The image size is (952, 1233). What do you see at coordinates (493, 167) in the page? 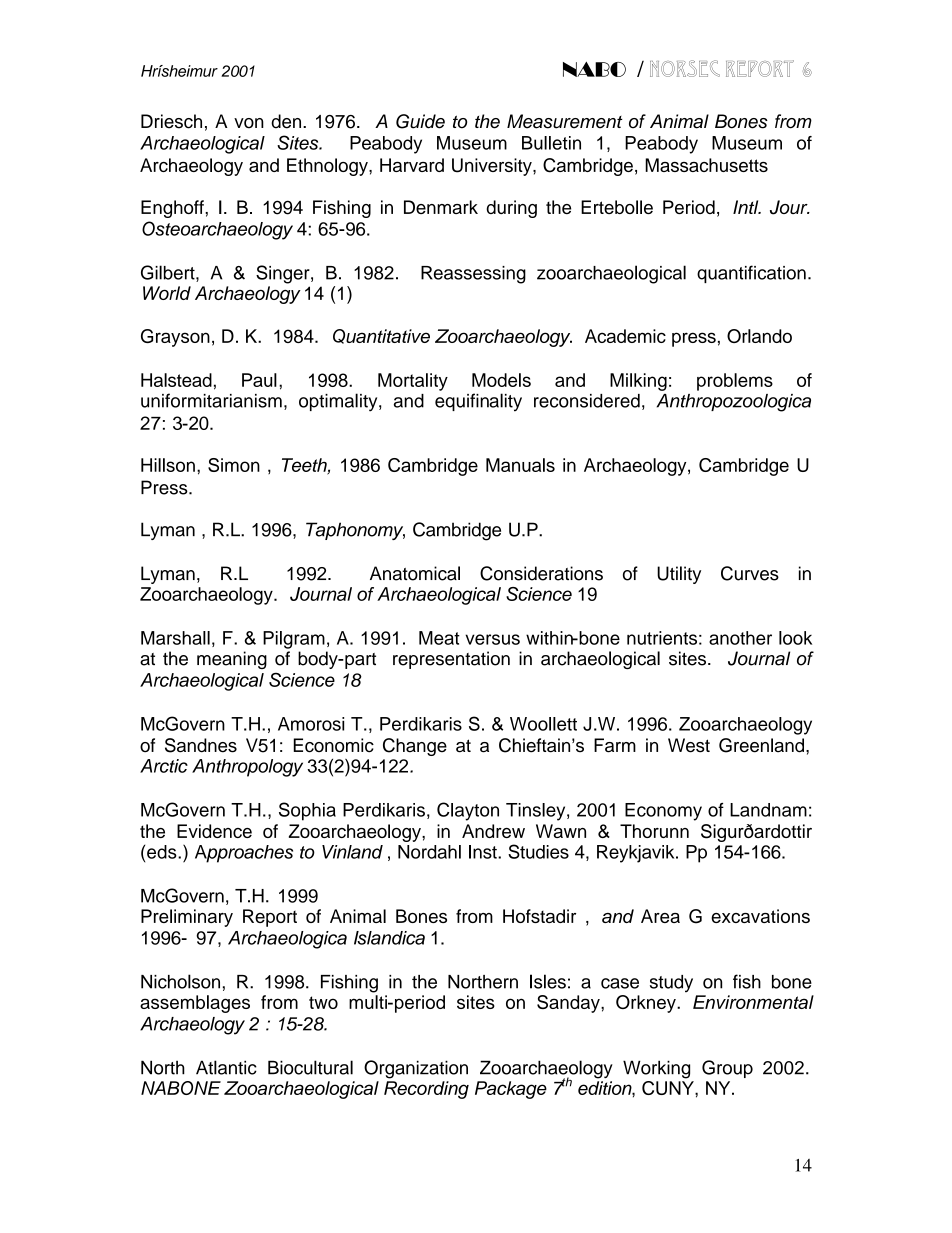
I see `University` at bounding box center [493, 167].
